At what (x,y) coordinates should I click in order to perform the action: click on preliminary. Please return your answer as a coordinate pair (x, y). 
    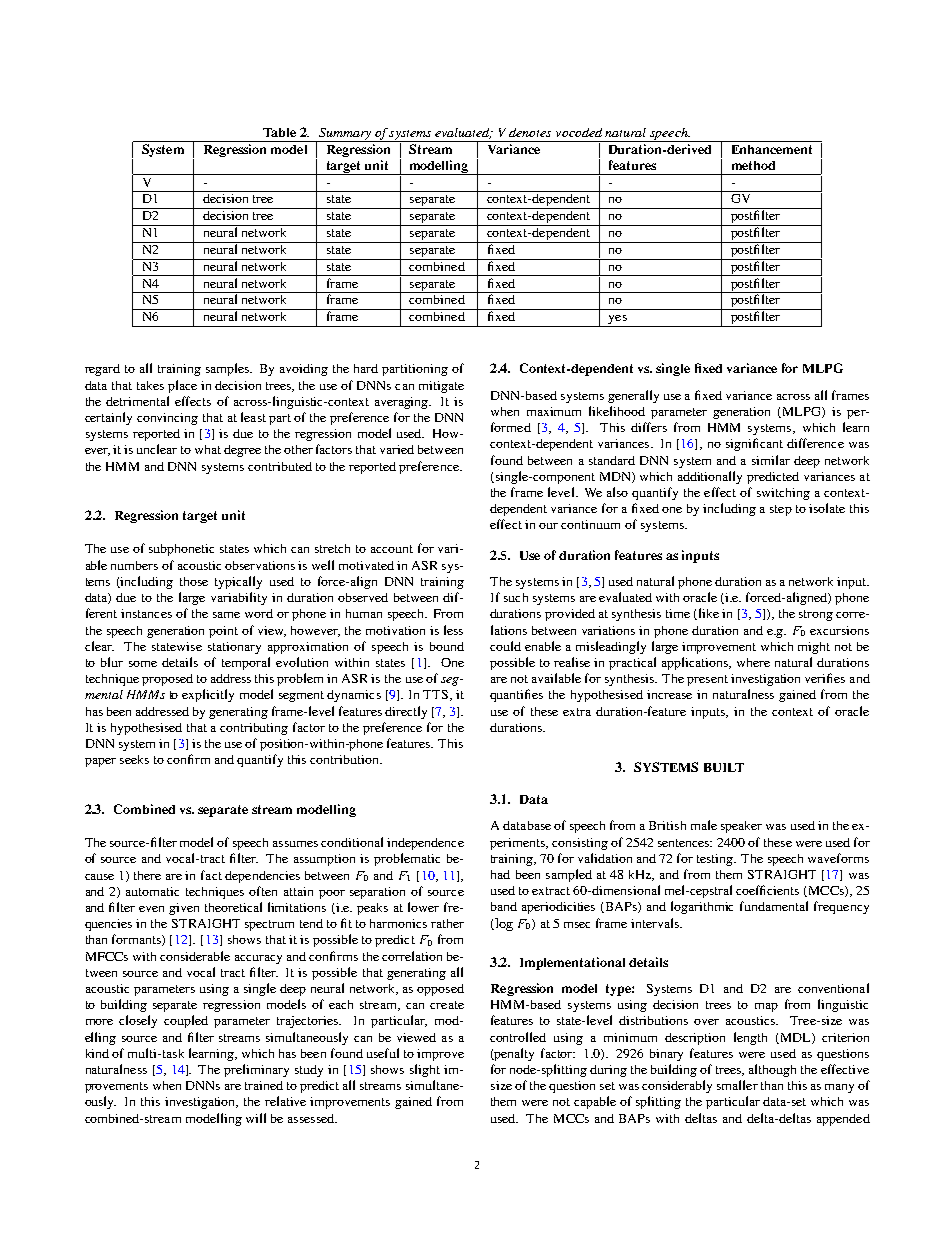
    Looking at the image, I should click on (256, 1070).
